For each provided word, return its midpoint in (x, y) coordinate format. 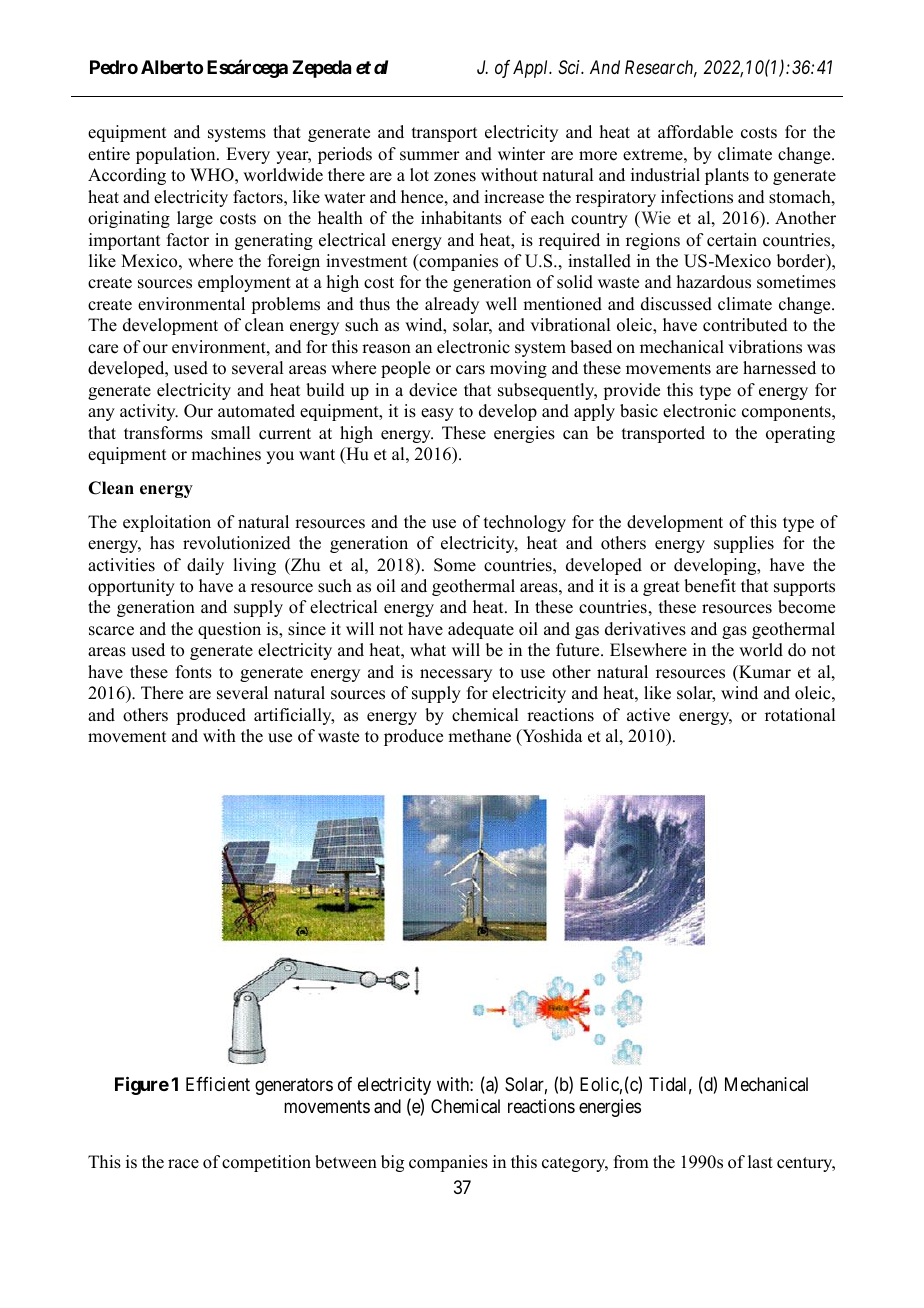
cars (470, 370)
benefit (710, 586)
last (760, 1162)
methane (479, 736)
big (392, 1163)
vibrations (765, 347)
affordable (695, 132)
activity (149, 412)
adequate (481, 630)
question (229, 630)
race (183, 1164)
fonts (194, 672)
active (648, 715)
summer (430, 156)
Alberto (172, 67)
